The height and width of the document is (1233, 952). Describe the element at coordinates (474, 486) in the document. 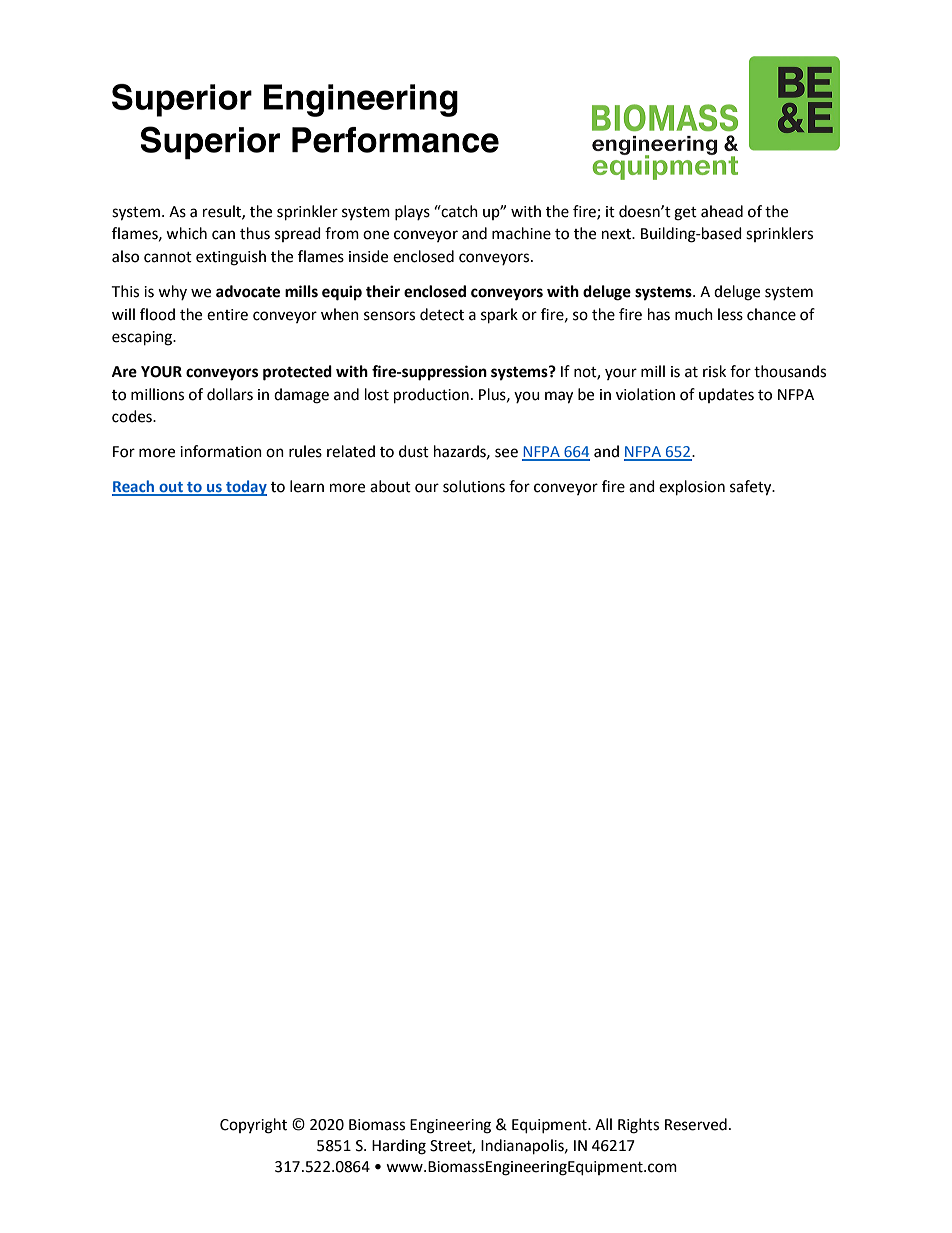

I see `solutions` at that location.
